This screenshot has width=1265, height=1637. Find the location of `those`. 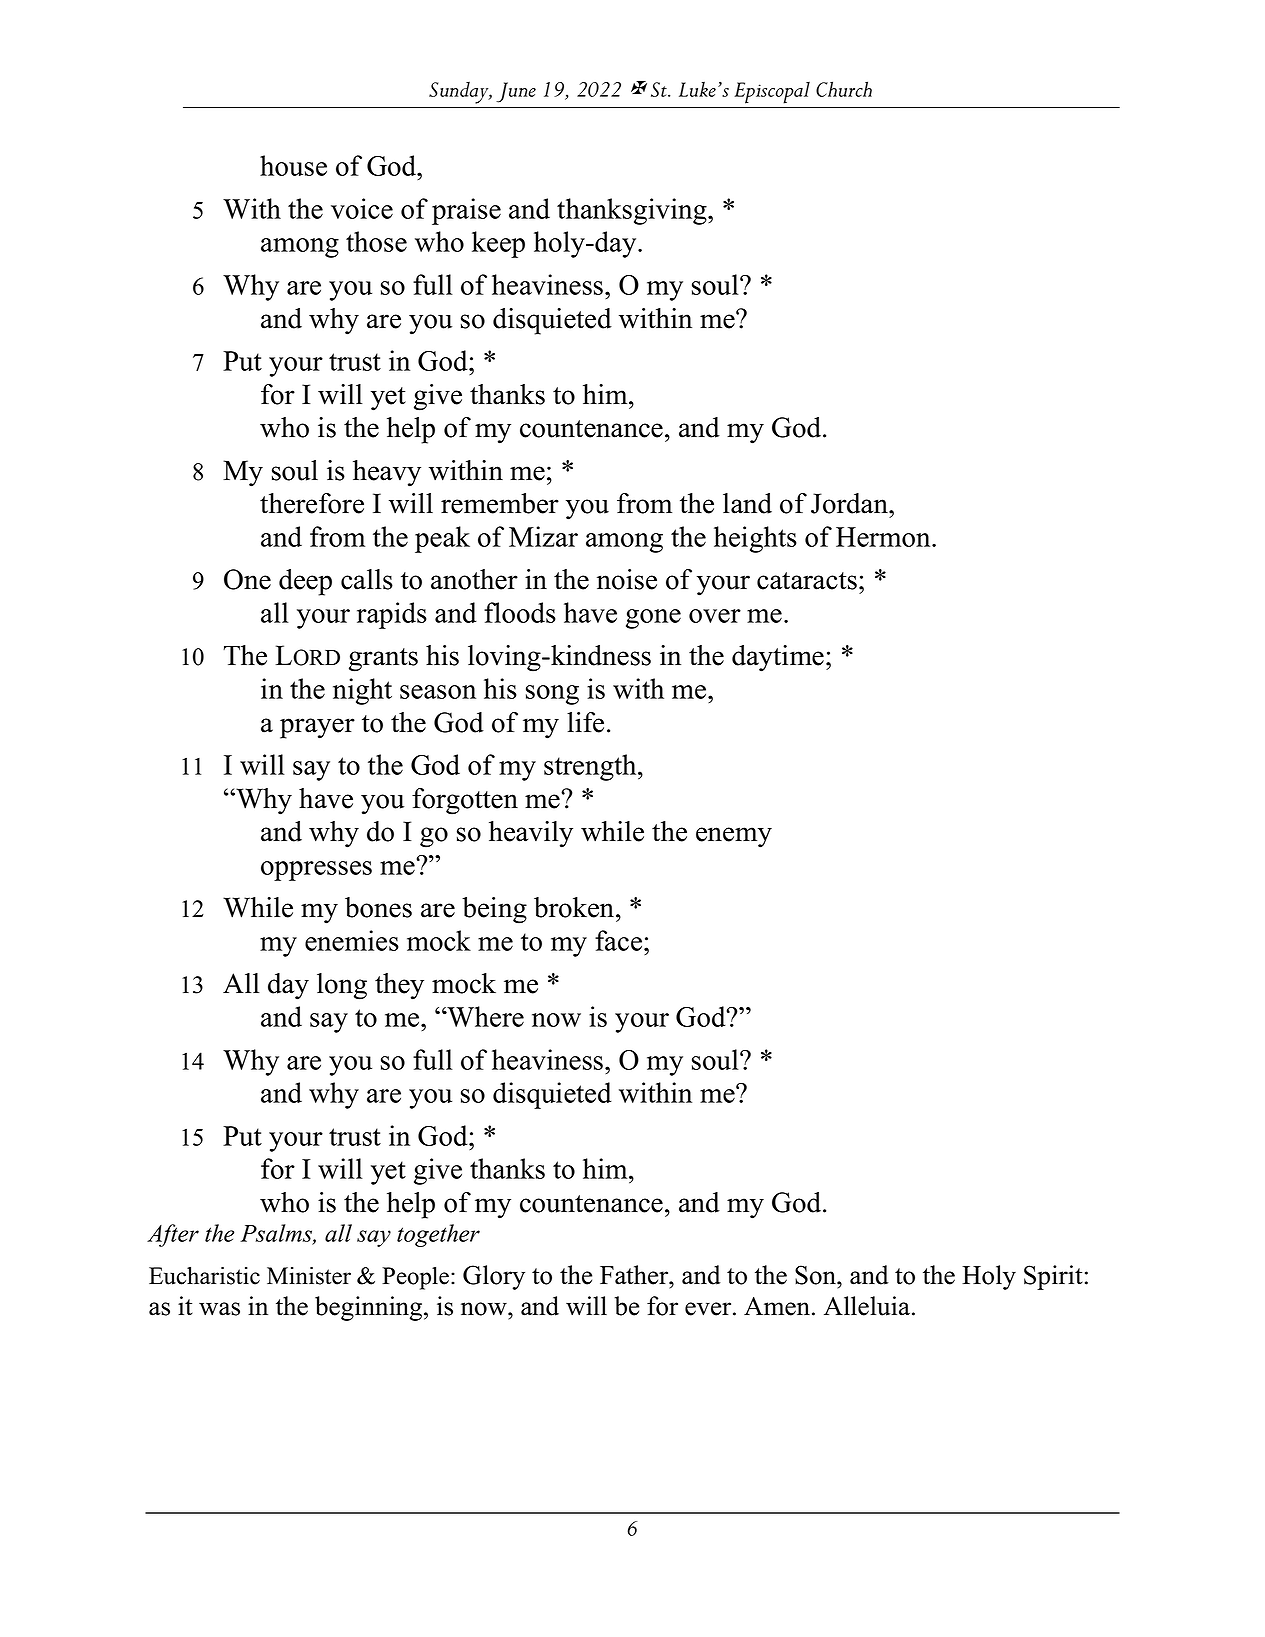

those is located at coordinates (376, 241).
